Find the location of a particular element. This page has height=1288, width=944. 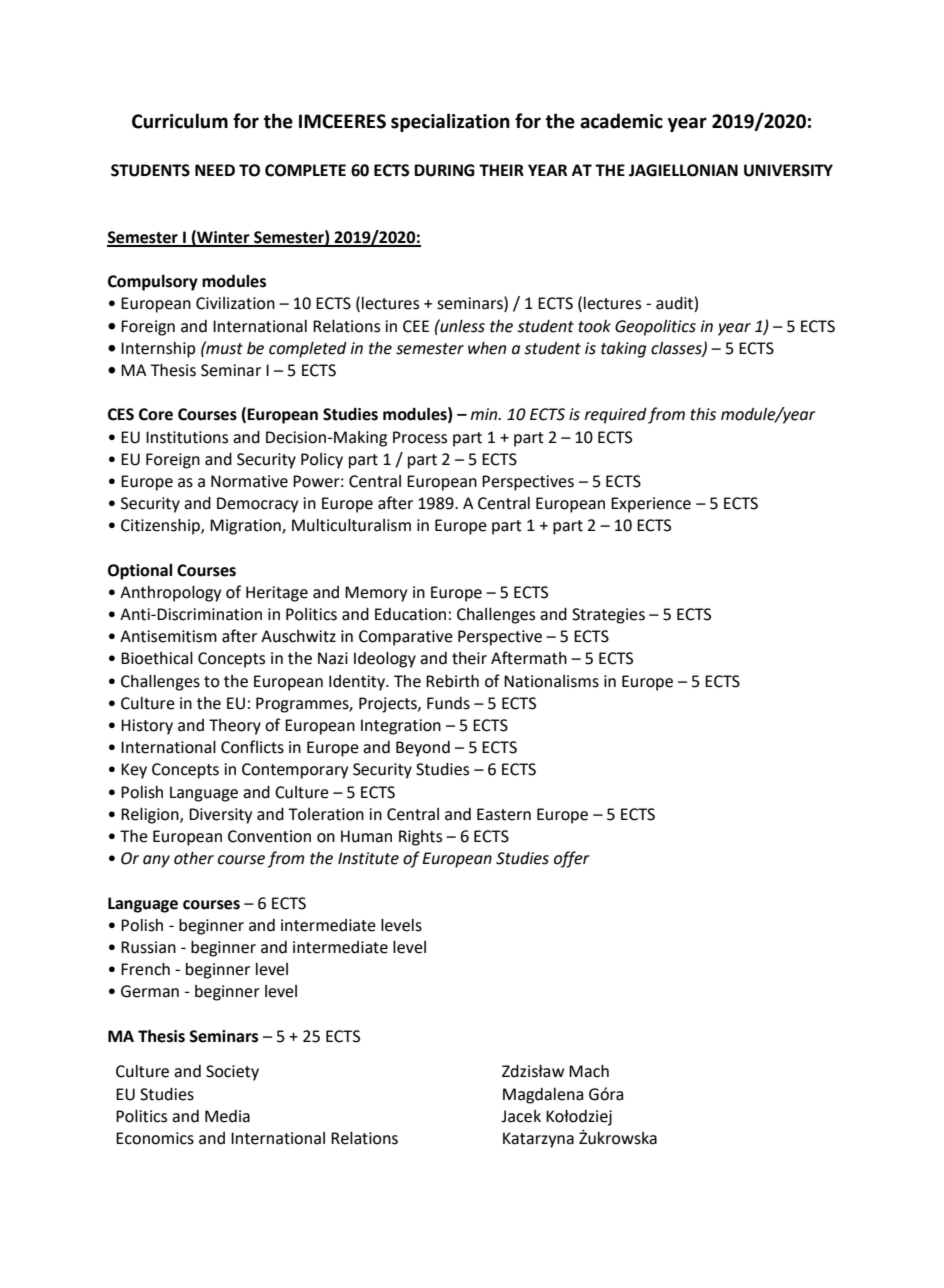

Normative is located at coordinates (249, 481).
